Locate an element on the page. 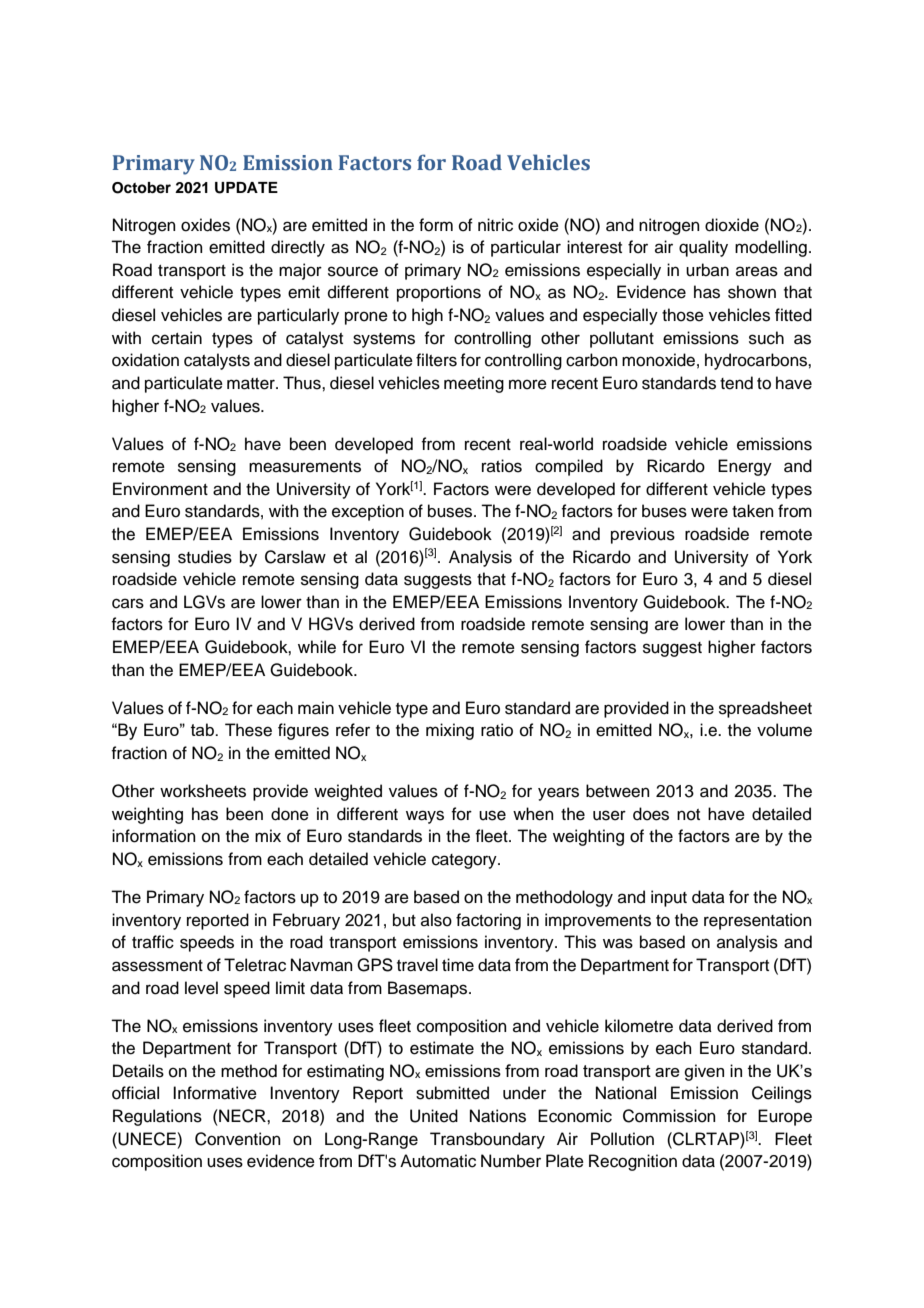 The width and height of the document is (924, 1308). nitric is located at coordinates (495, 225).
